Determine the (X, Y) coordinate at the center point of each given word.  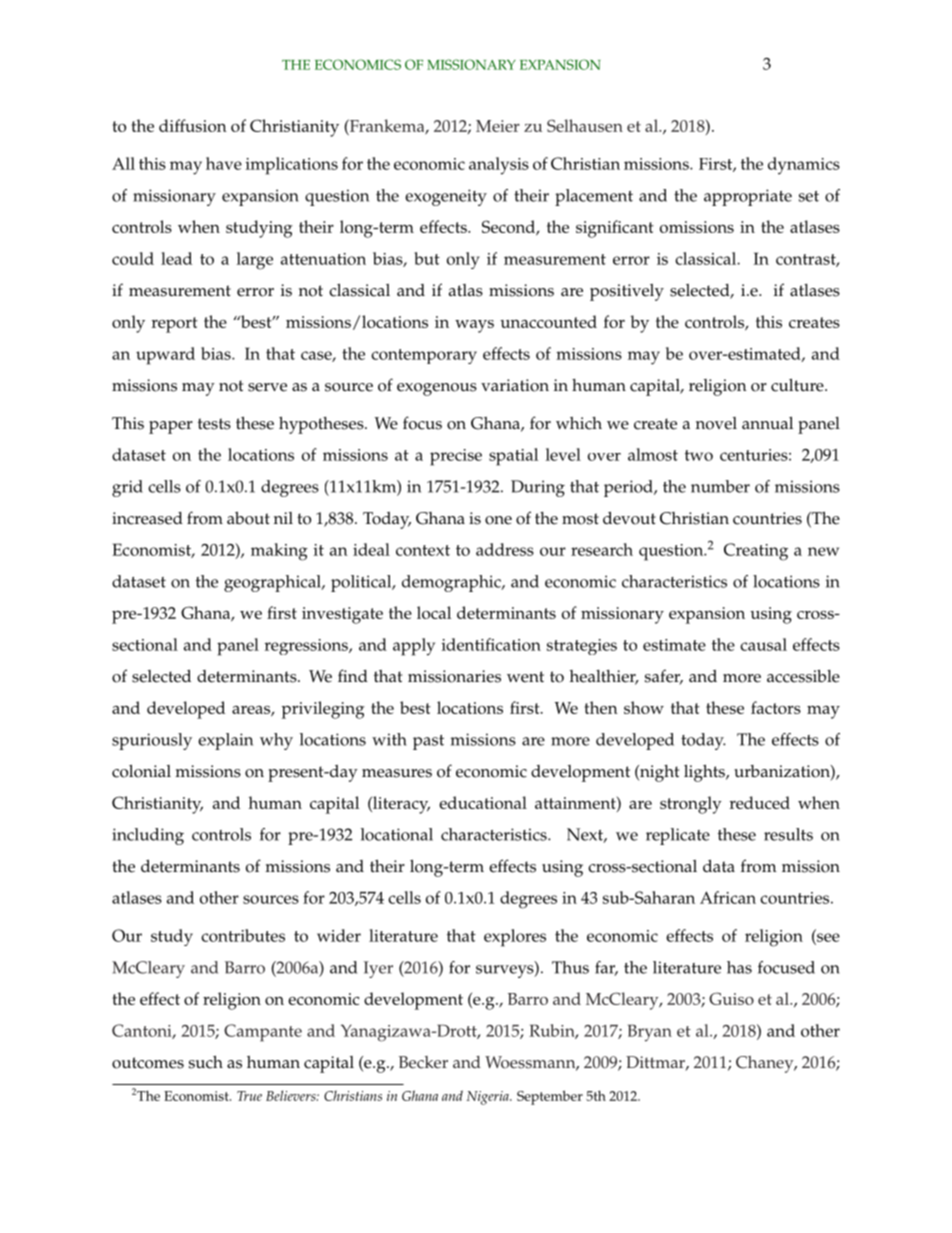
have (224, 163)
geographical (273, 583)
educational (483, 802)
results (788, 834)
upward (165, 356)
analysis (499, 166)
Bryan (650, 1033)
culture (798, 385)
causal (763, 644)
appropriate (748, 197)
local (434, 612)
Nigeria (489, 1098)
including (148, 836)
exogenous (437, 389)
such (206, 1062)
